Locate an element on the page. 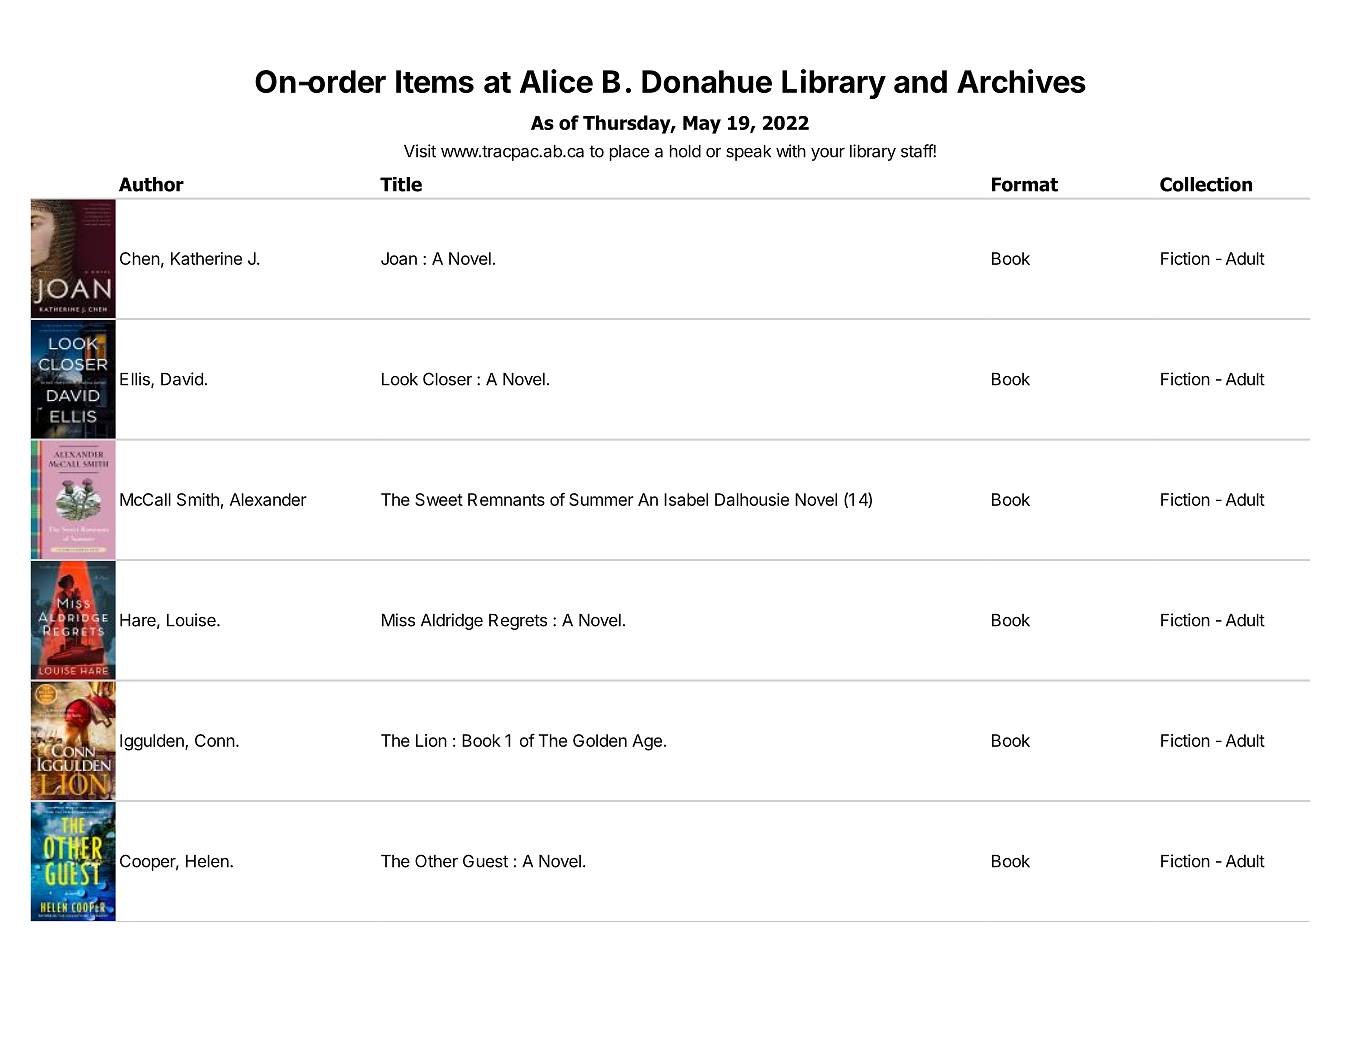 This page has height=1045, width=1353. May is located at coordinates (702, 125).
